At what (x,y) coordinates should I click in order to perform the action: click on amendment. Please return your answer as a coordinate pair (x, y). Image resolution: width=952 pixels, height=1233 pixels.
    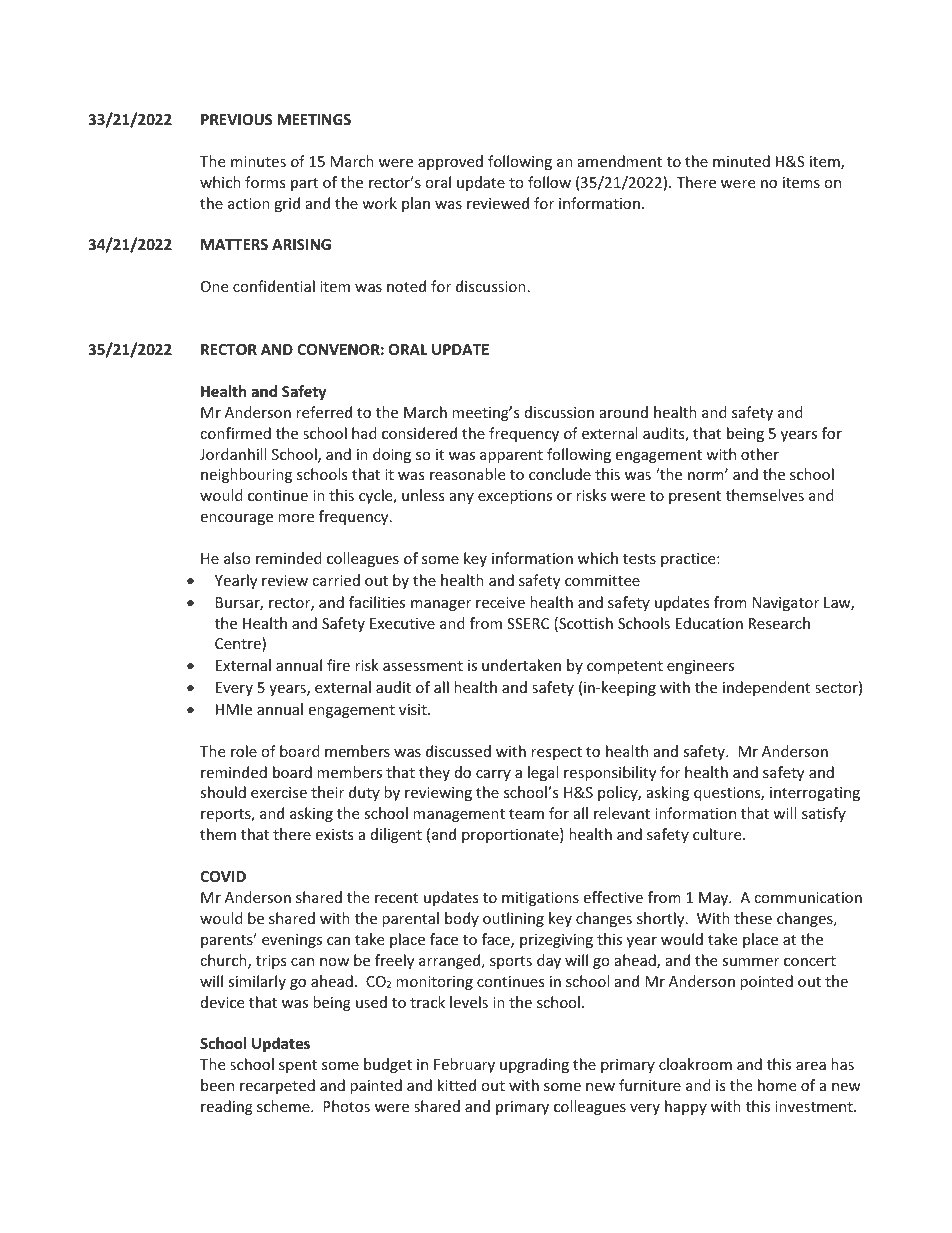
    Looking at the image, I should click on (620, 161).
